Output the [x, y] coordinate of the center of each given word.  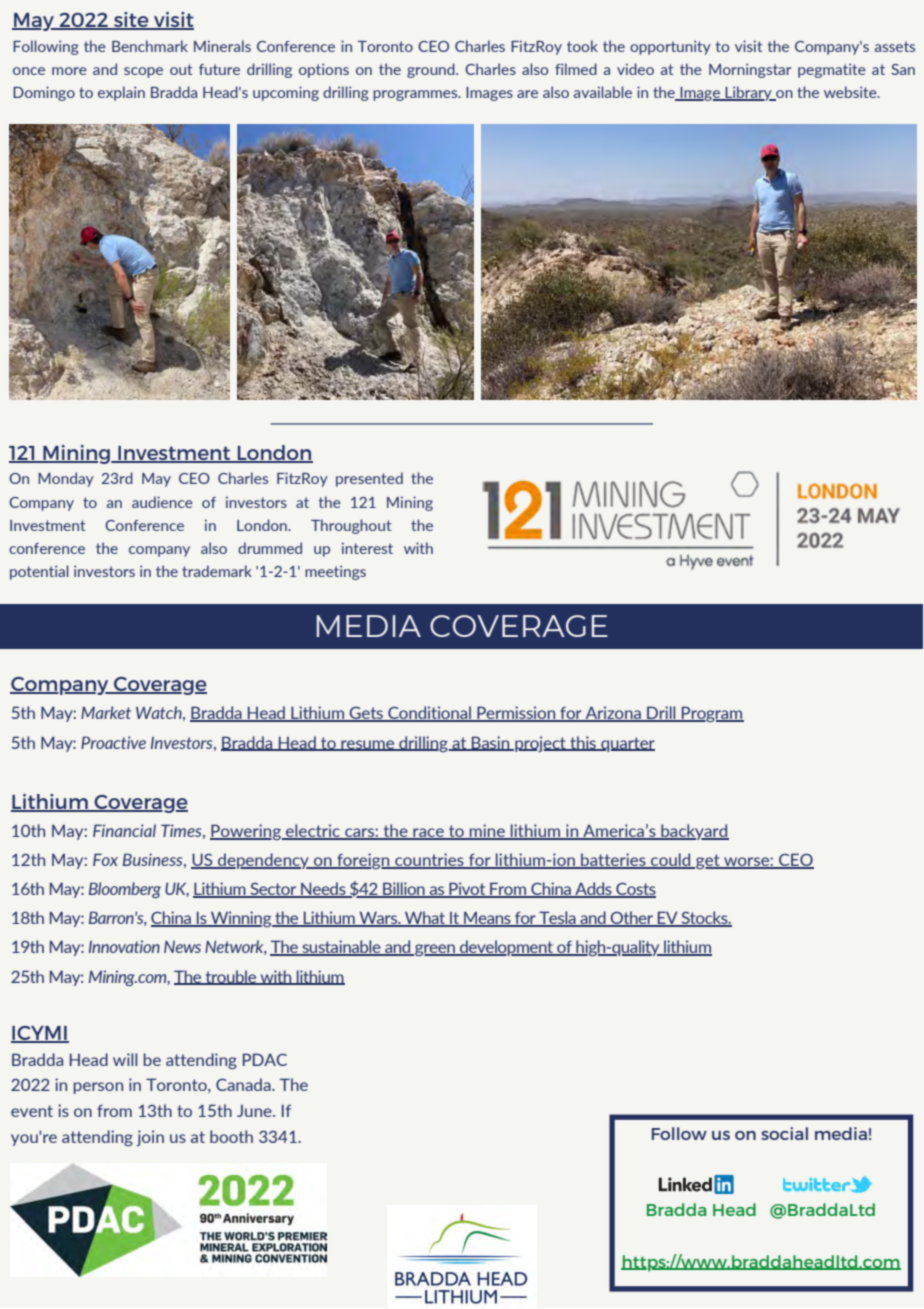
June [255, 1111]
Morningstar [750, 70]
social [784, 1133]
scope [143, 72]
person [98, 1088]
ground [432, 70]
